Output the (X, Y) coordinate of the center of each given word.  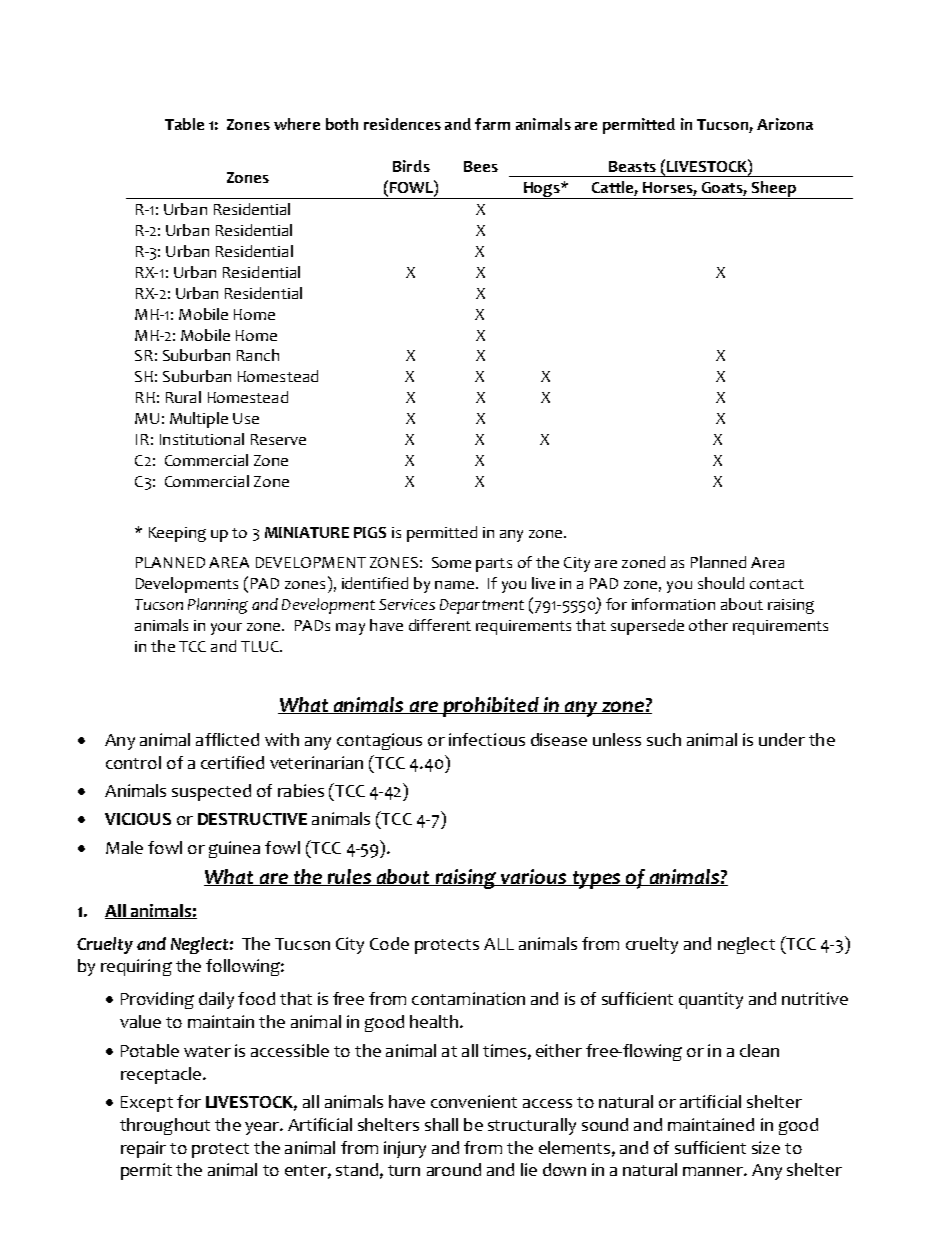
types (596, 880)
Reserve (278, 439)
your (226, 629)
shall (441, 1124)
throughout (165, 1126)
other (708, 625)
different (440, 625)
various (534, 877)
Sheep (773, 190)
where (297, 124)
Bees (481, 166)
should (721, 583)
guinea (234, 849)
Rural (183, 397)
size (766, 1147)
